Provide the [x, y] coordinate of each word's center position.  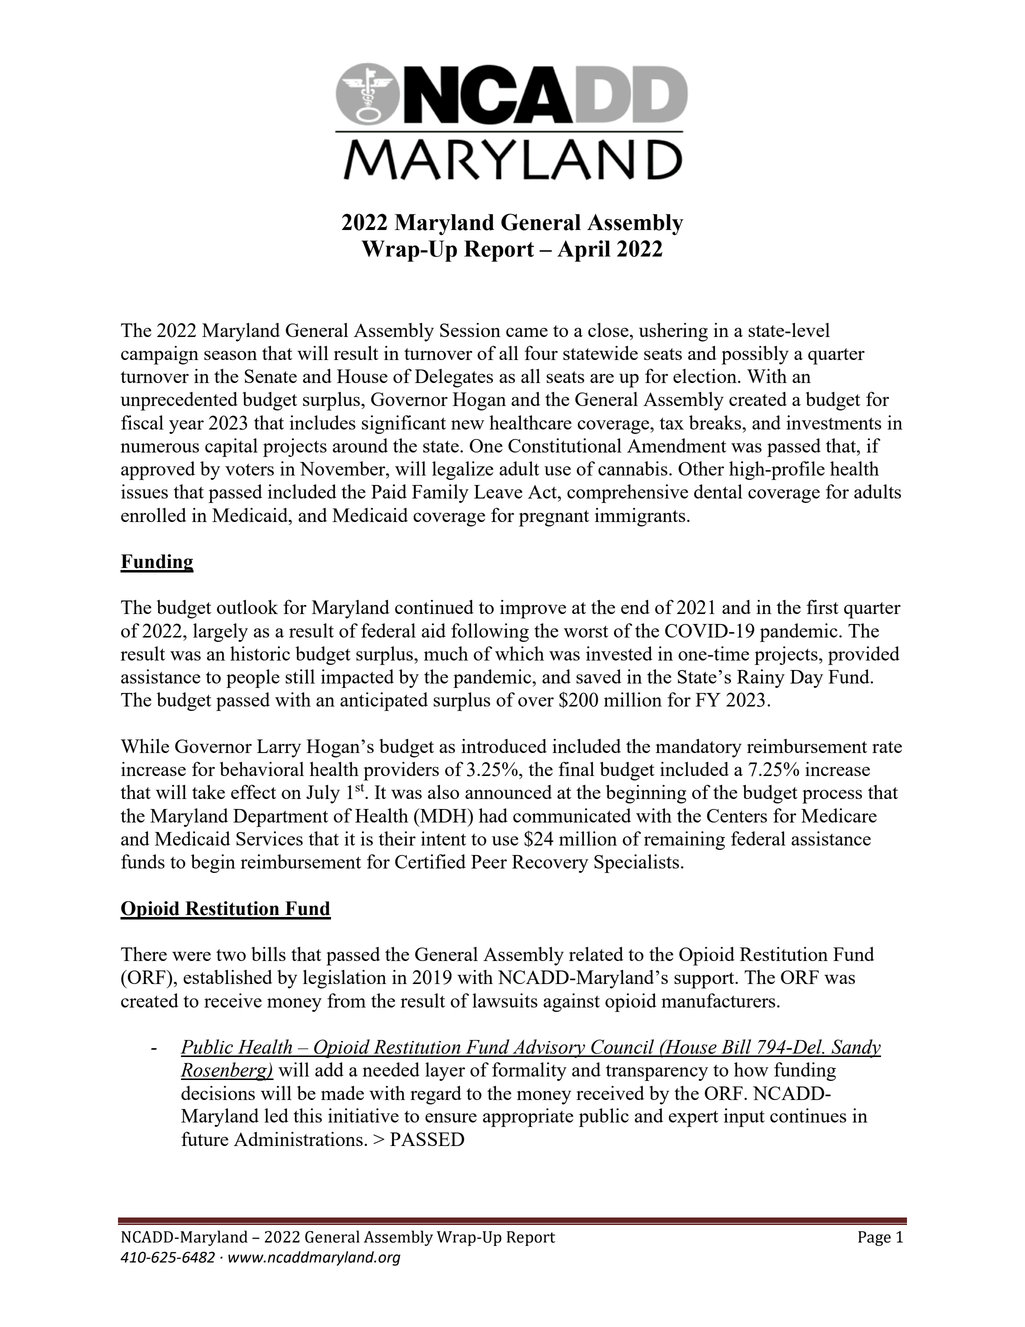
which [519, 653]
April [583, 251]
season [230, 355]
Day [806, 679]
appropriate [528, 1117]
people [253, 678]
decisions [218, 1093]
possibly [755, 355]
